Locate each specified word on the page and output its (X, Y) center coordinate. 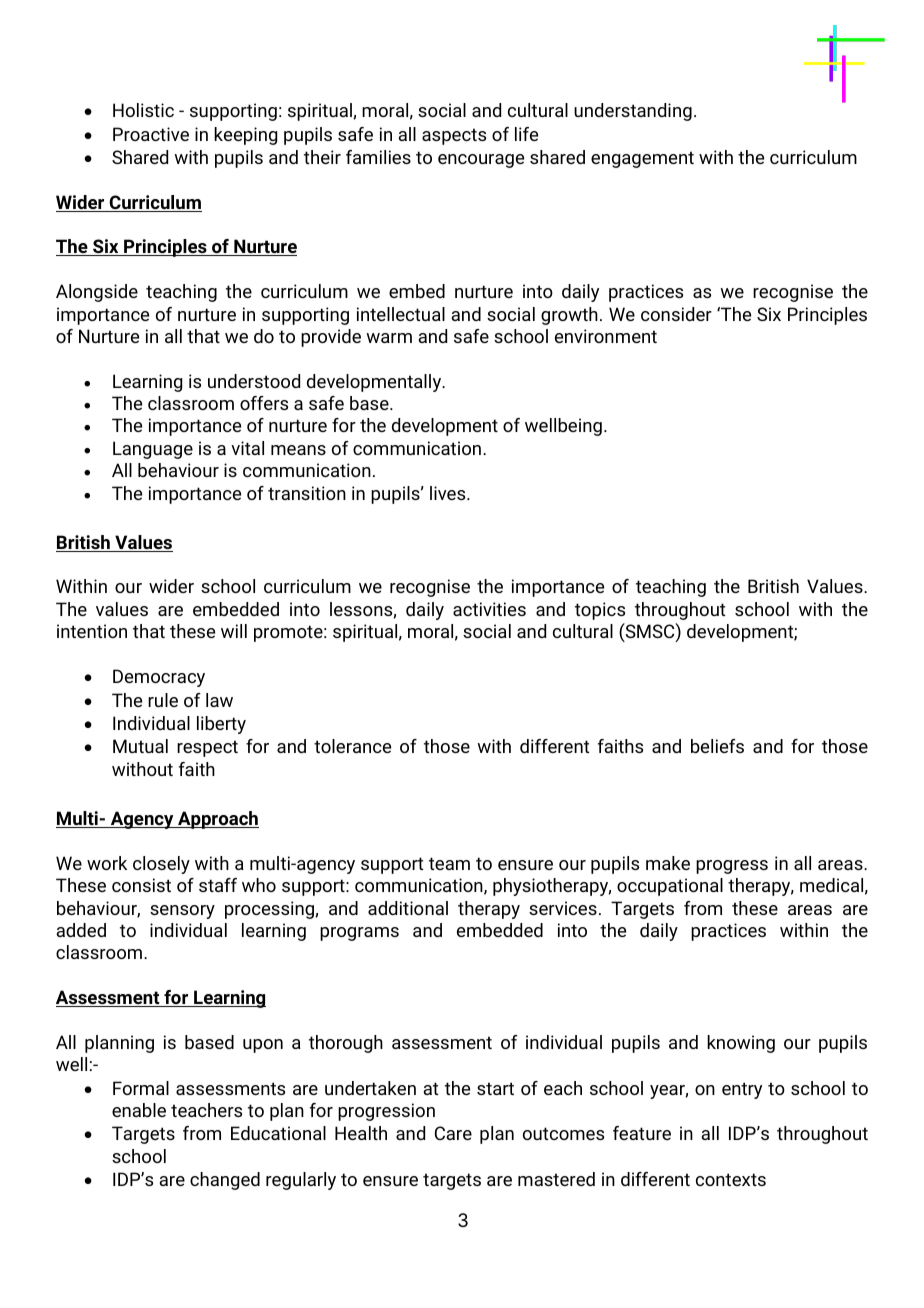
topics (600, 611)
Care (453, 1133)
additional (408, 908)
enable (139, 1110)
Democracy (159, 678)
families (378, 157)
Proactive (151, 134)
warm (389, 338)
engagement (642, 159)
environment (606, 336)
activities (489, 609)
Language (153, 450)
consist (141, 885)
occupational (670, 887)
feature (642, 1133)
